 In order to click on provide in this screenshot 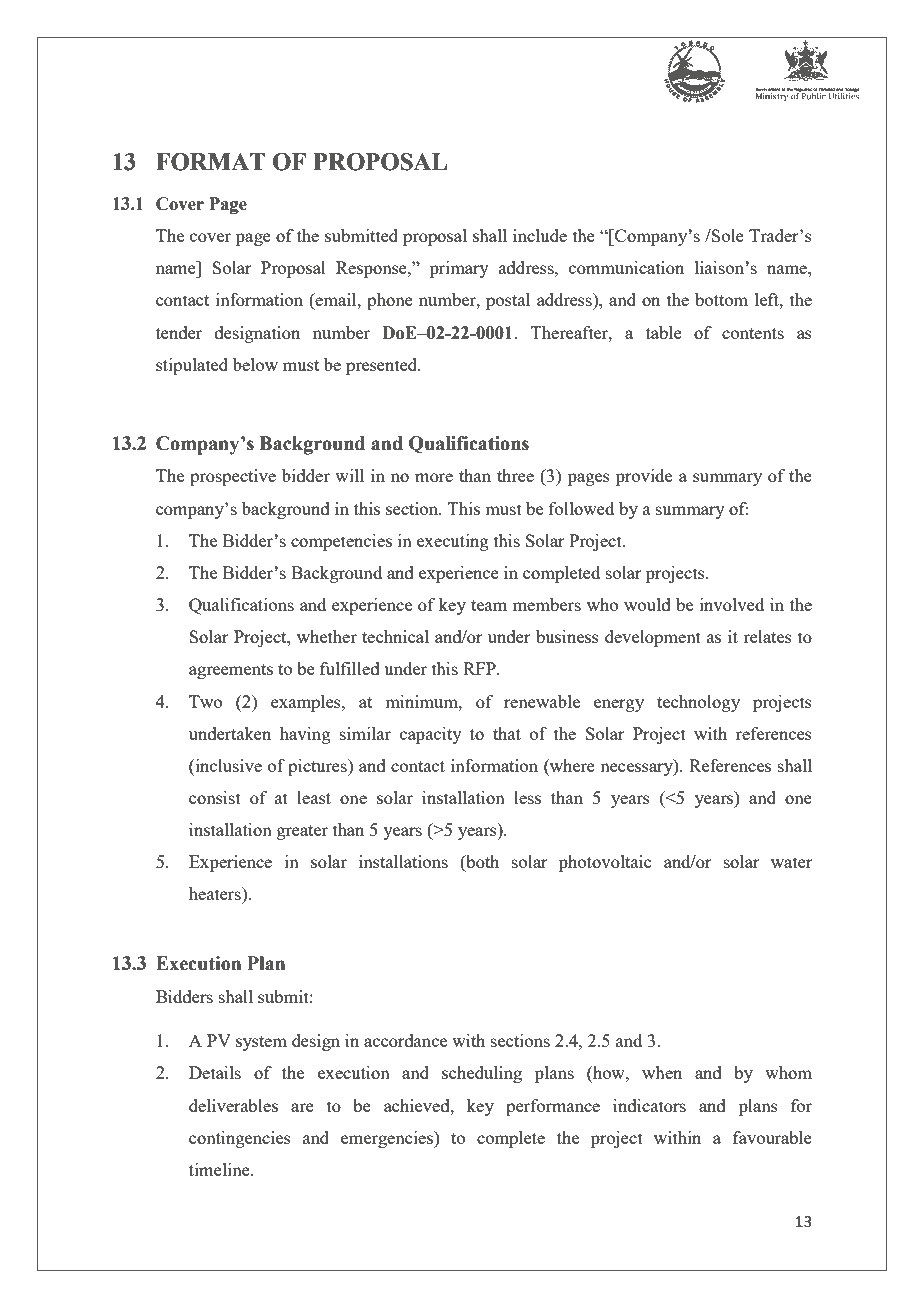, I will do `click(644, 477)`.
